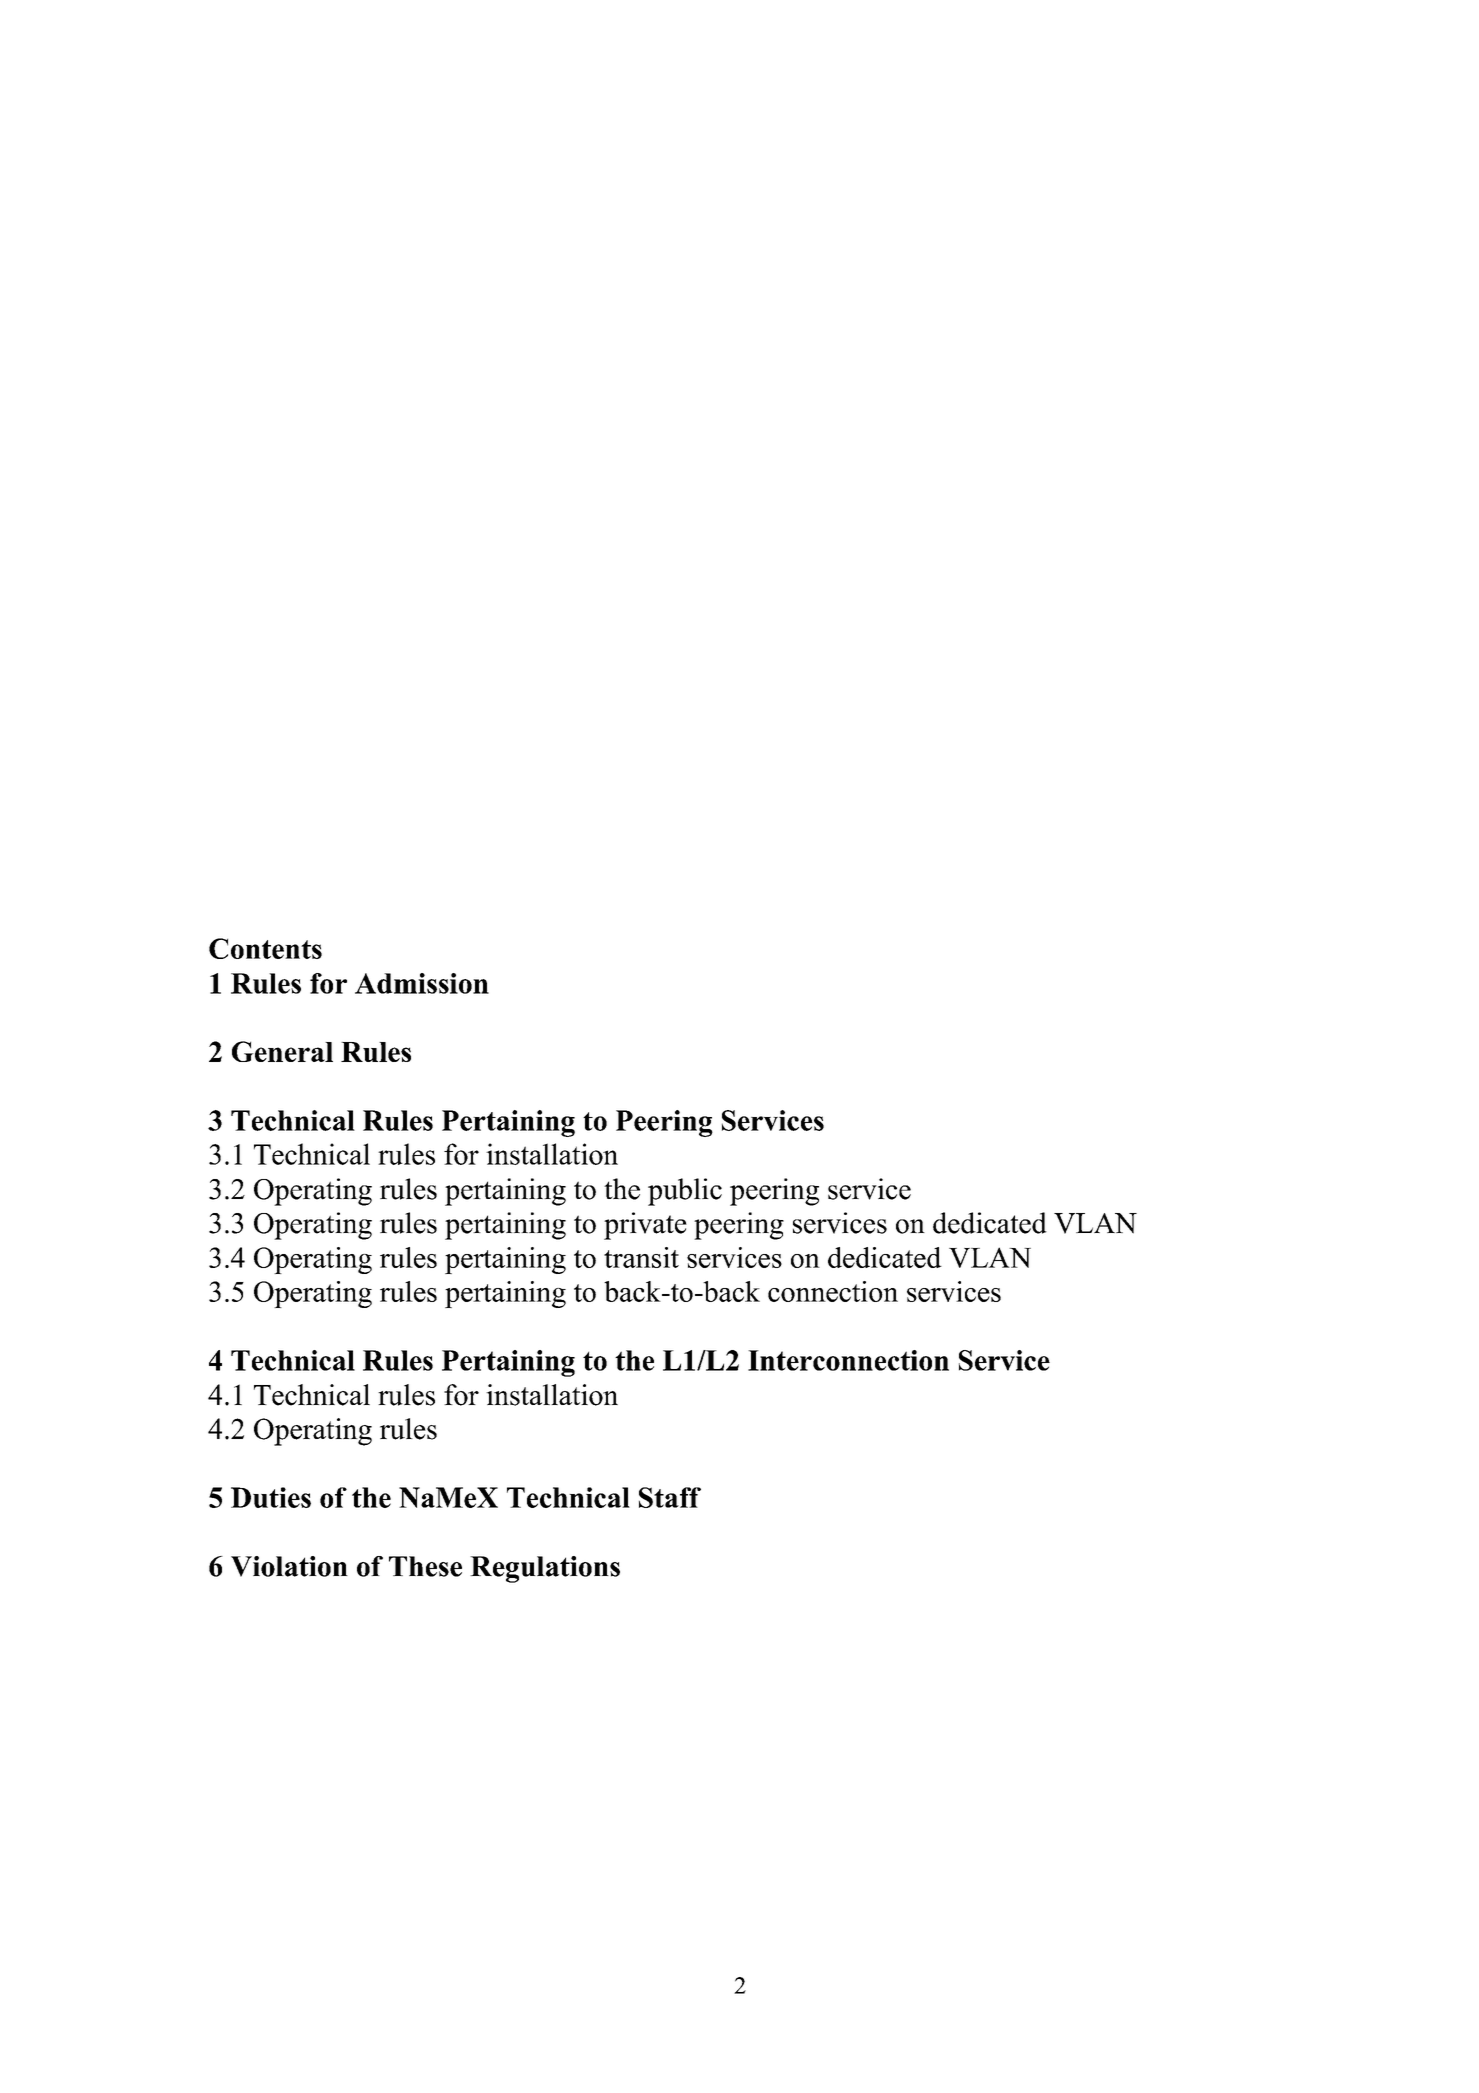 The width and height of the screenshot is (1479, 2093). I want to click on public, so click(685, 1192).
